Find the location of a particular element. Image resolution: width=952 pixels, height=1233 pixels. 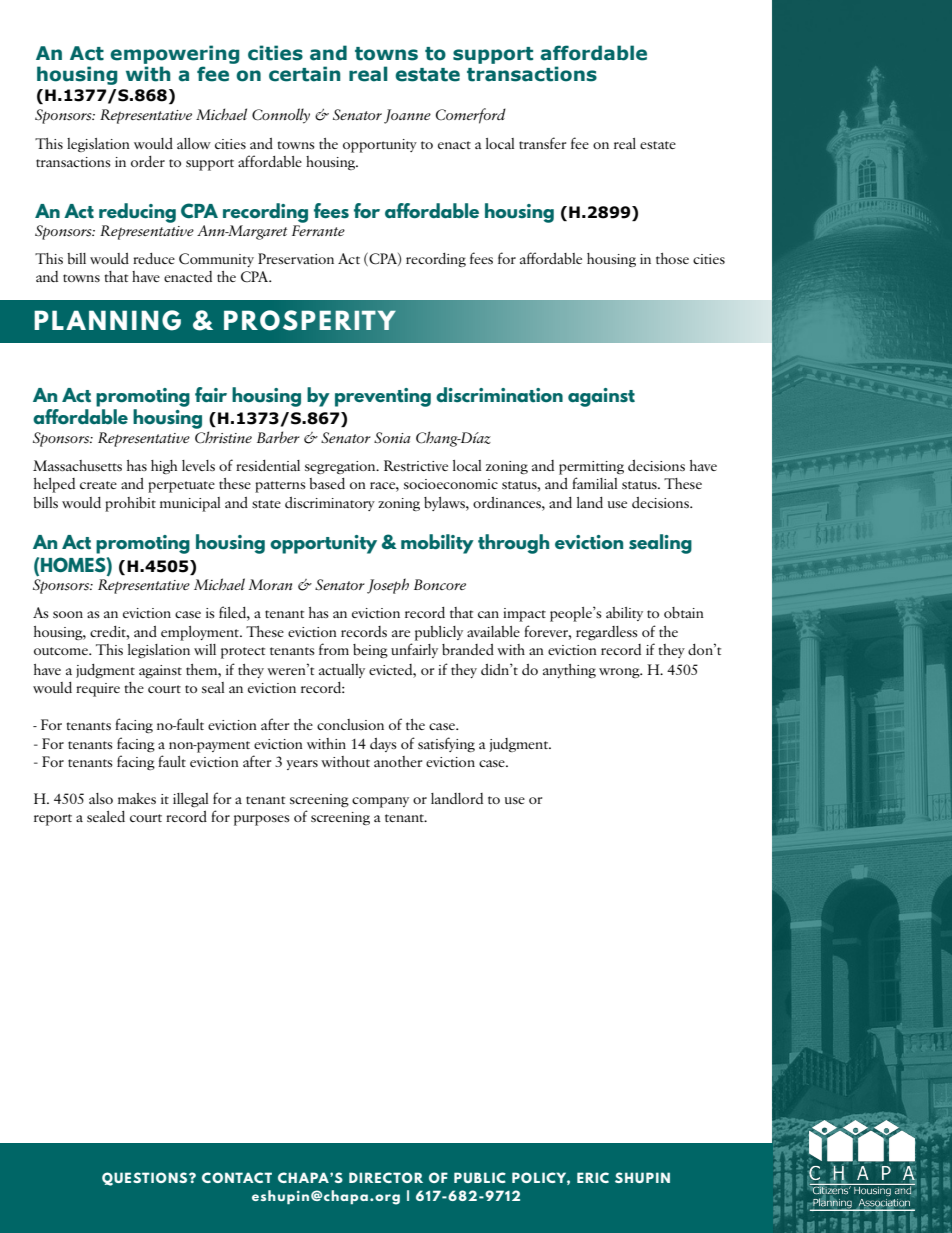

empowering is located at coordinates (175, 54).
